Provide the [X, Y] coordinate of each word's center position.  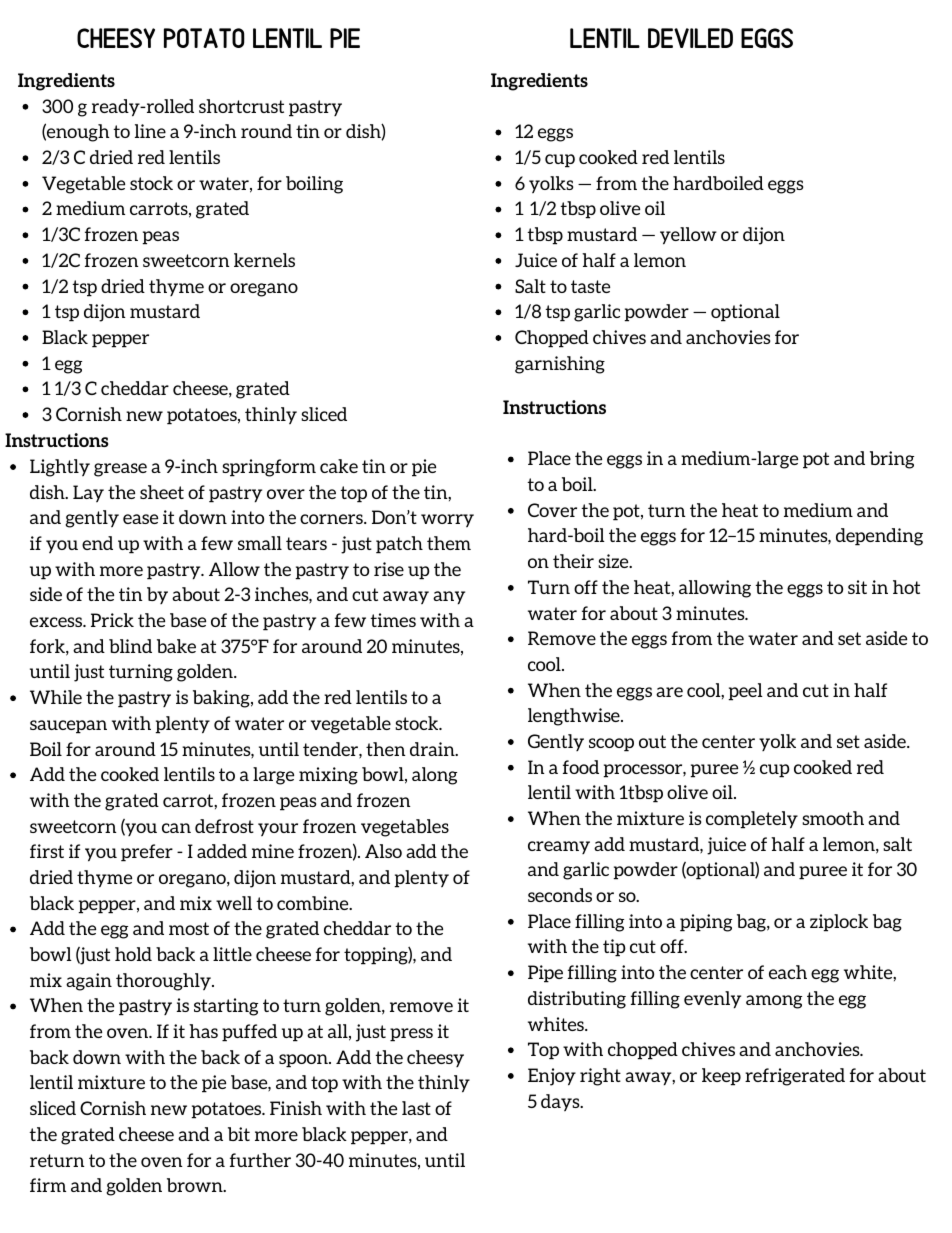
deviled [690, 38]
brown [196, 1185]
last [416, 1108]
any [449, 598]
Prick [112, 620]
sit [857, 587]
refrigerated [795, 1077]
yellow [688, 236]
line [150, 131]
